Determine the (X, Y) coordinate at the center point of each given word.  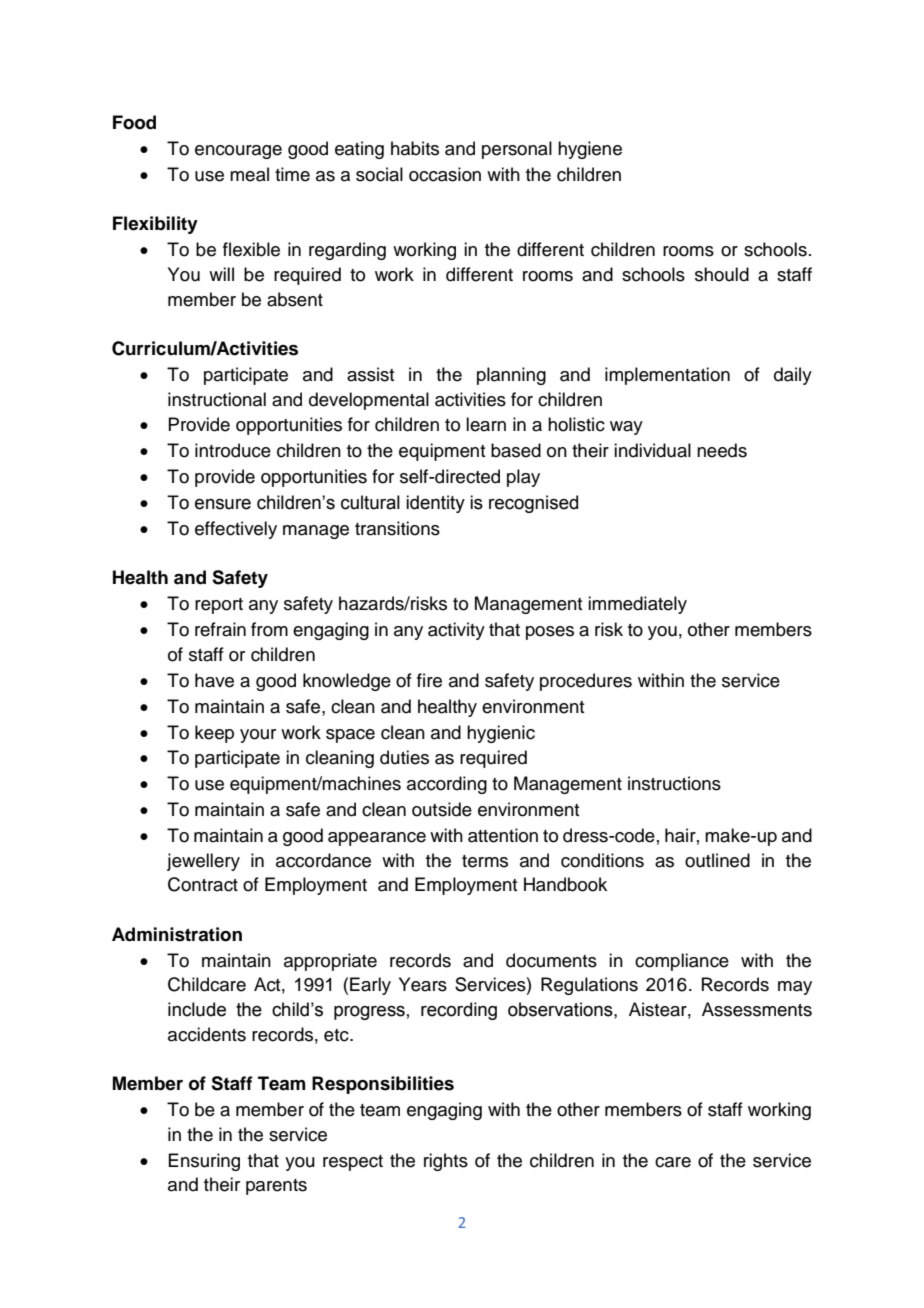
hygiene (590, 150)
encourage (238, 152)
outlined (717, 860)
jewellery (203, 862)
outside (442, 809)
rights (446, 1162)
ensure (223, 504)
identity (435, 504)
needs (722, 450)
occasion (445, 174)
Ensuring (204, 1162)
